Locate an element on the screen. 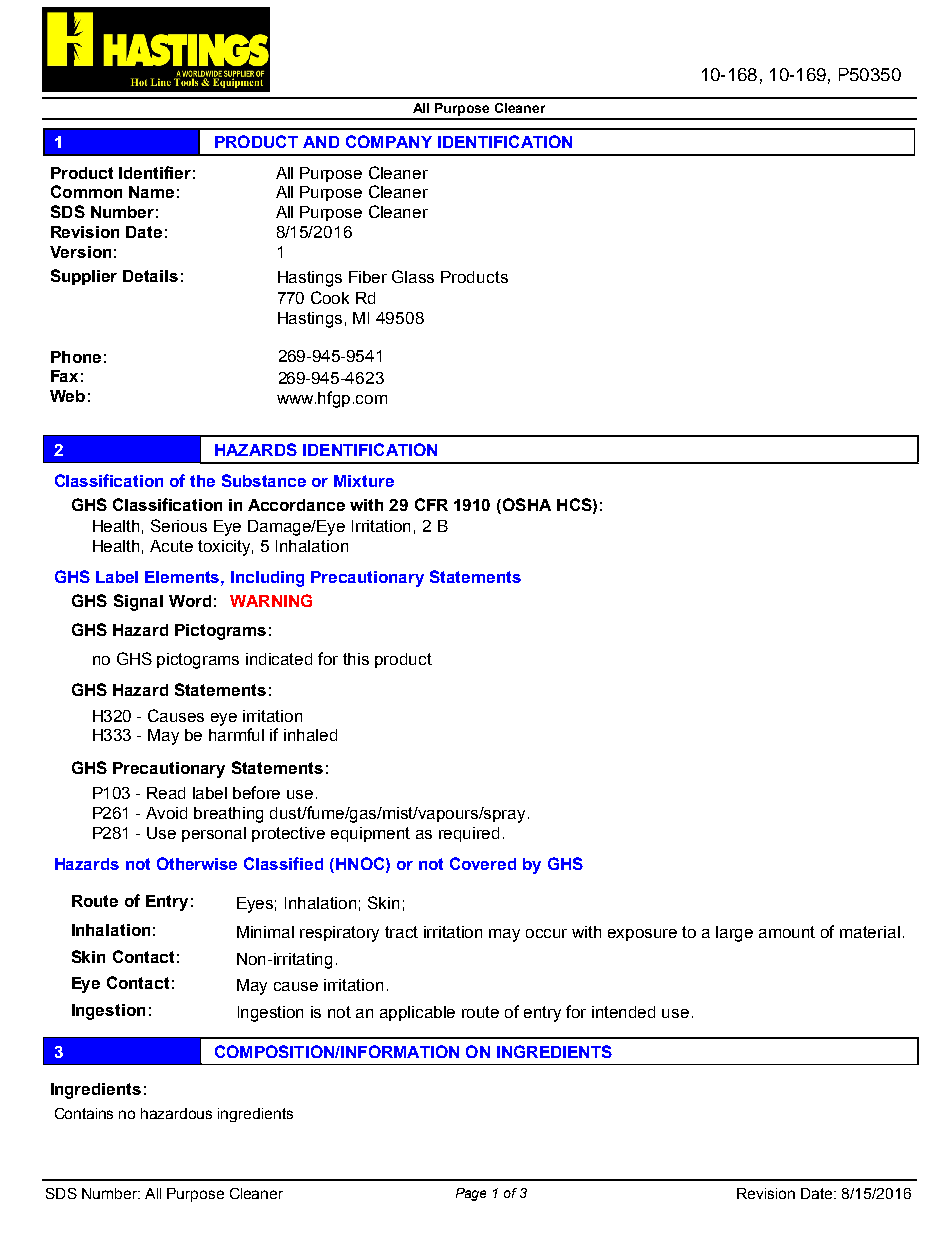 The height and width of the screenshot is (1233, 952). amount is located at coordinates (787, 932).
